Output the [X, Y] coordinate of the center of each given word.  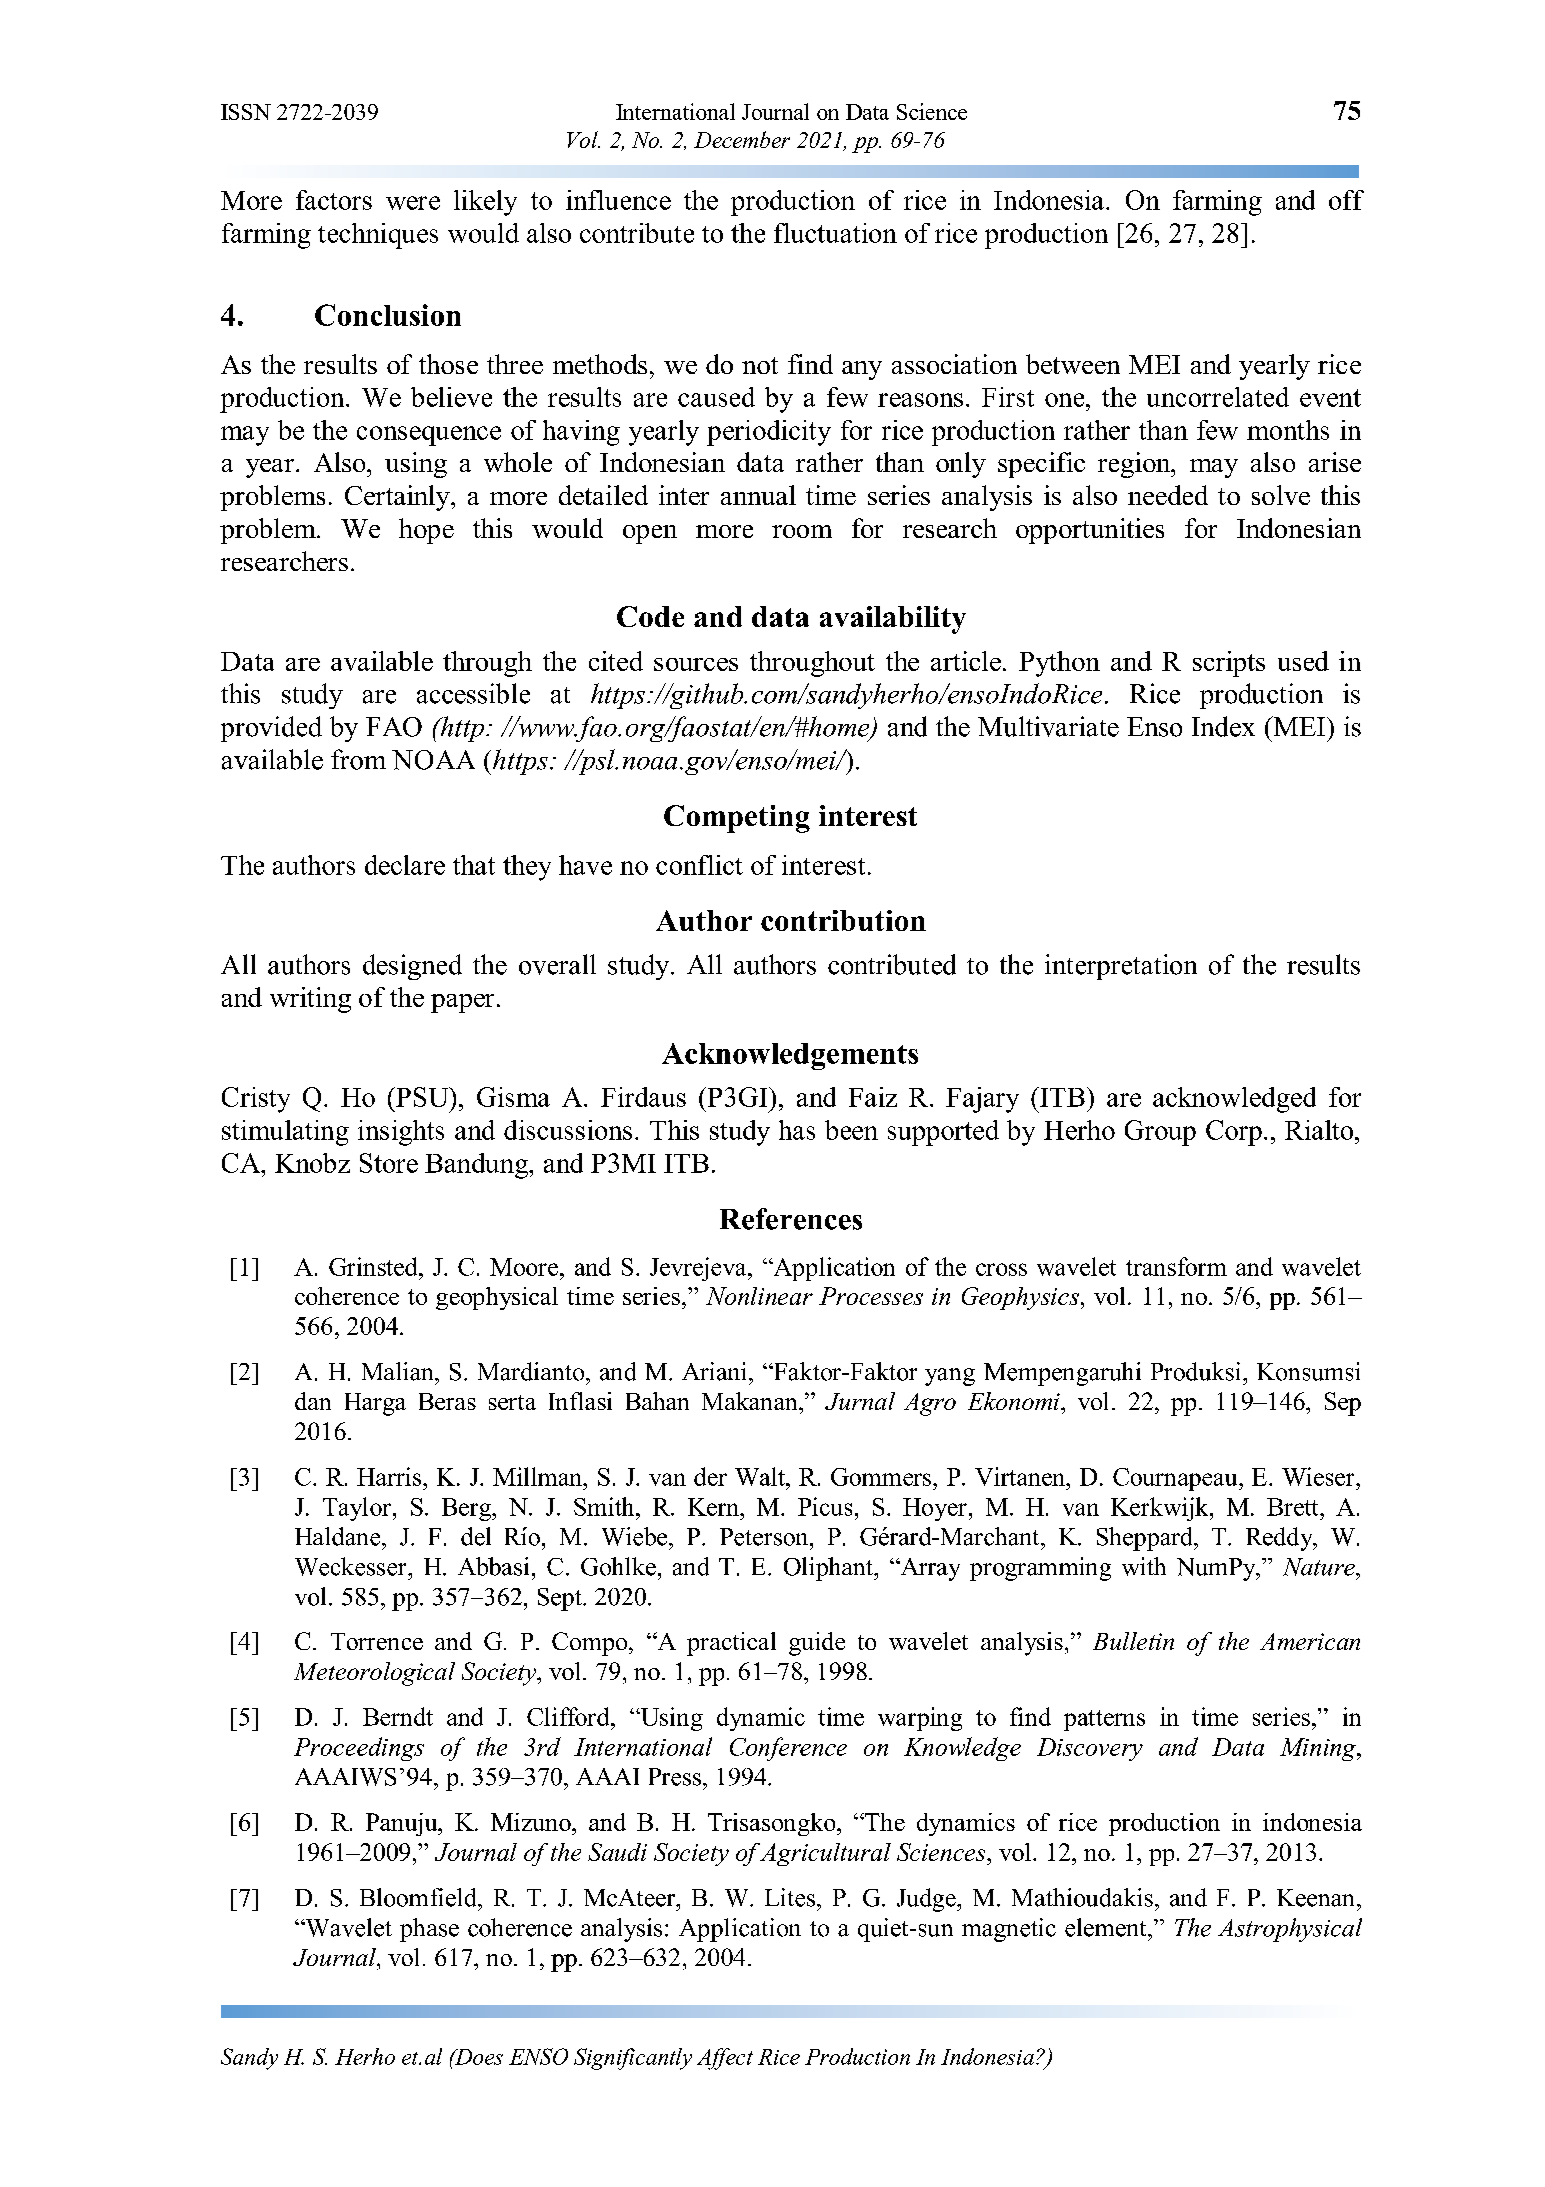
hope [426, 531]
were [413, 203]
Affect [725, 2059]
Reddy [1280, 1539]
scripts [1229, 664]
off [1346, 200]
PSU [422, 1097]
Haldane [339, 1536]
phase [429, 1930]
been [851, 1130]
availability [893, 620]
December [742, 139]
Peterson [765, 1537]
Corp [1234, 1133]
